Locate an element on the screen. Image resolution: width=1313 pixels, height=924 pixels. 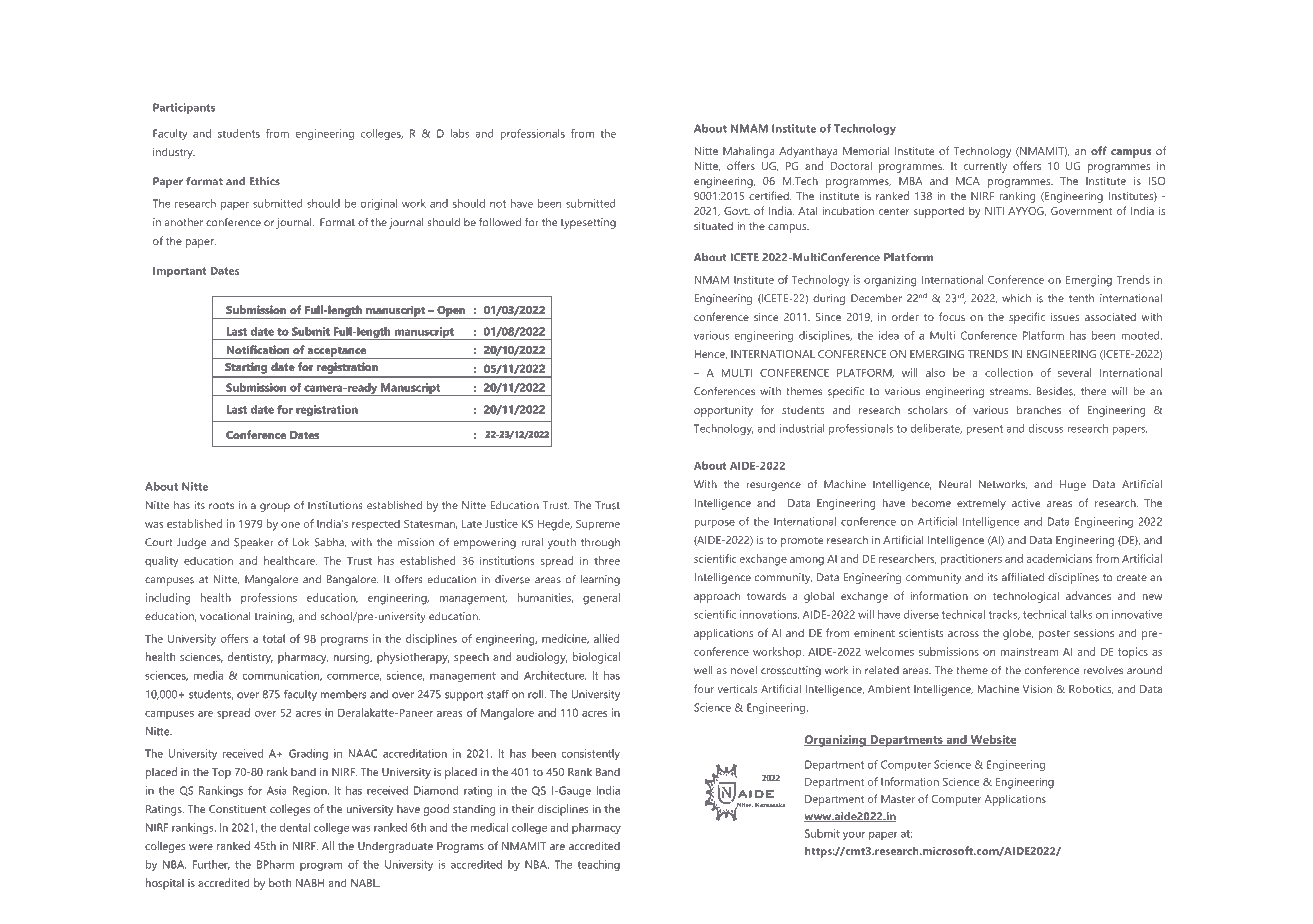
roots is located at coordinates (221, 506).
